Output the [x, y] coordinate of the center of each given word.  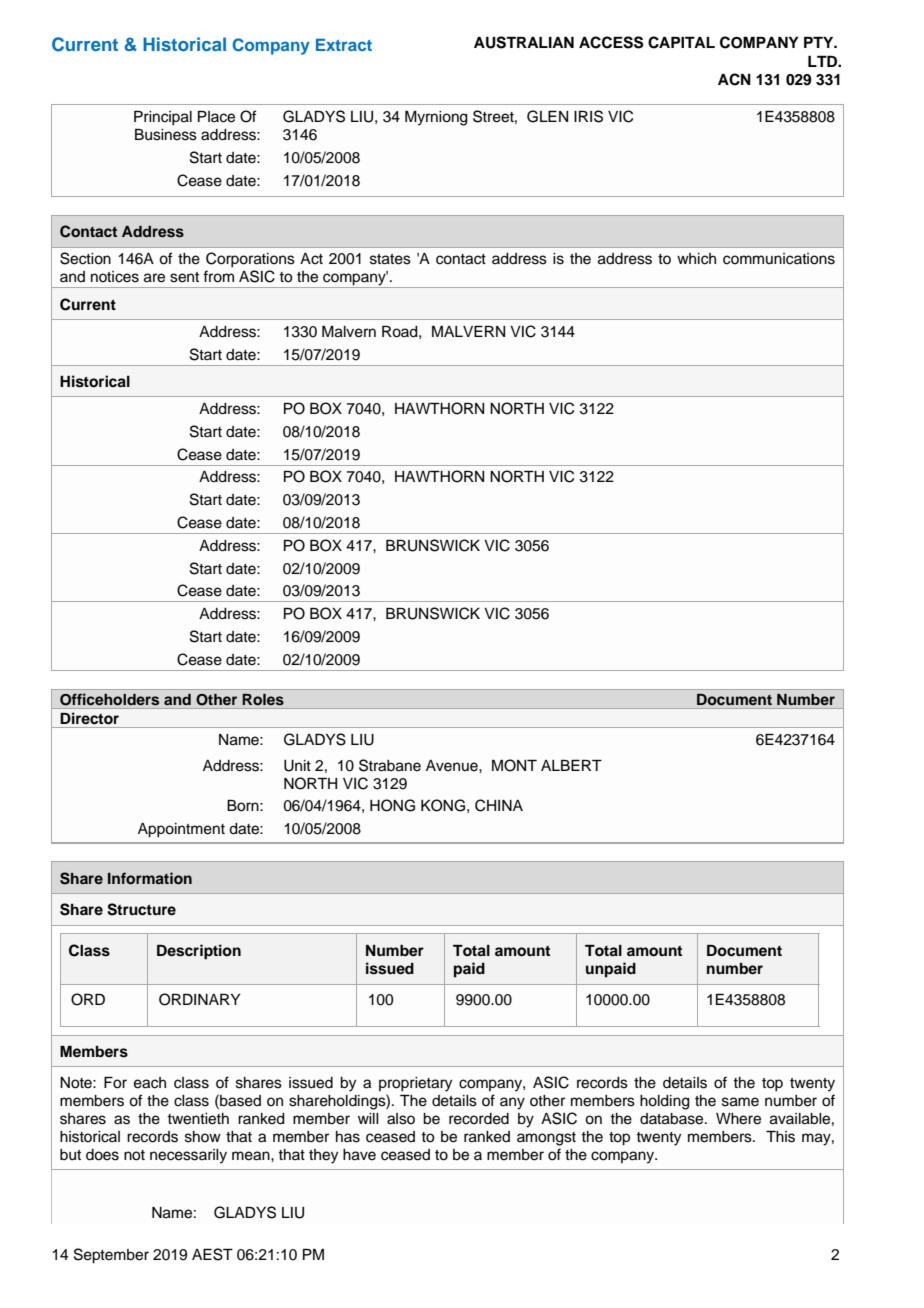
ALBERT [571, 765]
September [111, 1256]
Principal [163, 118]
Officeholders [109, 699]
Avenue [453, 766]
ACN [734, 79]
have [359, 1155]
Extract [344, 45]
